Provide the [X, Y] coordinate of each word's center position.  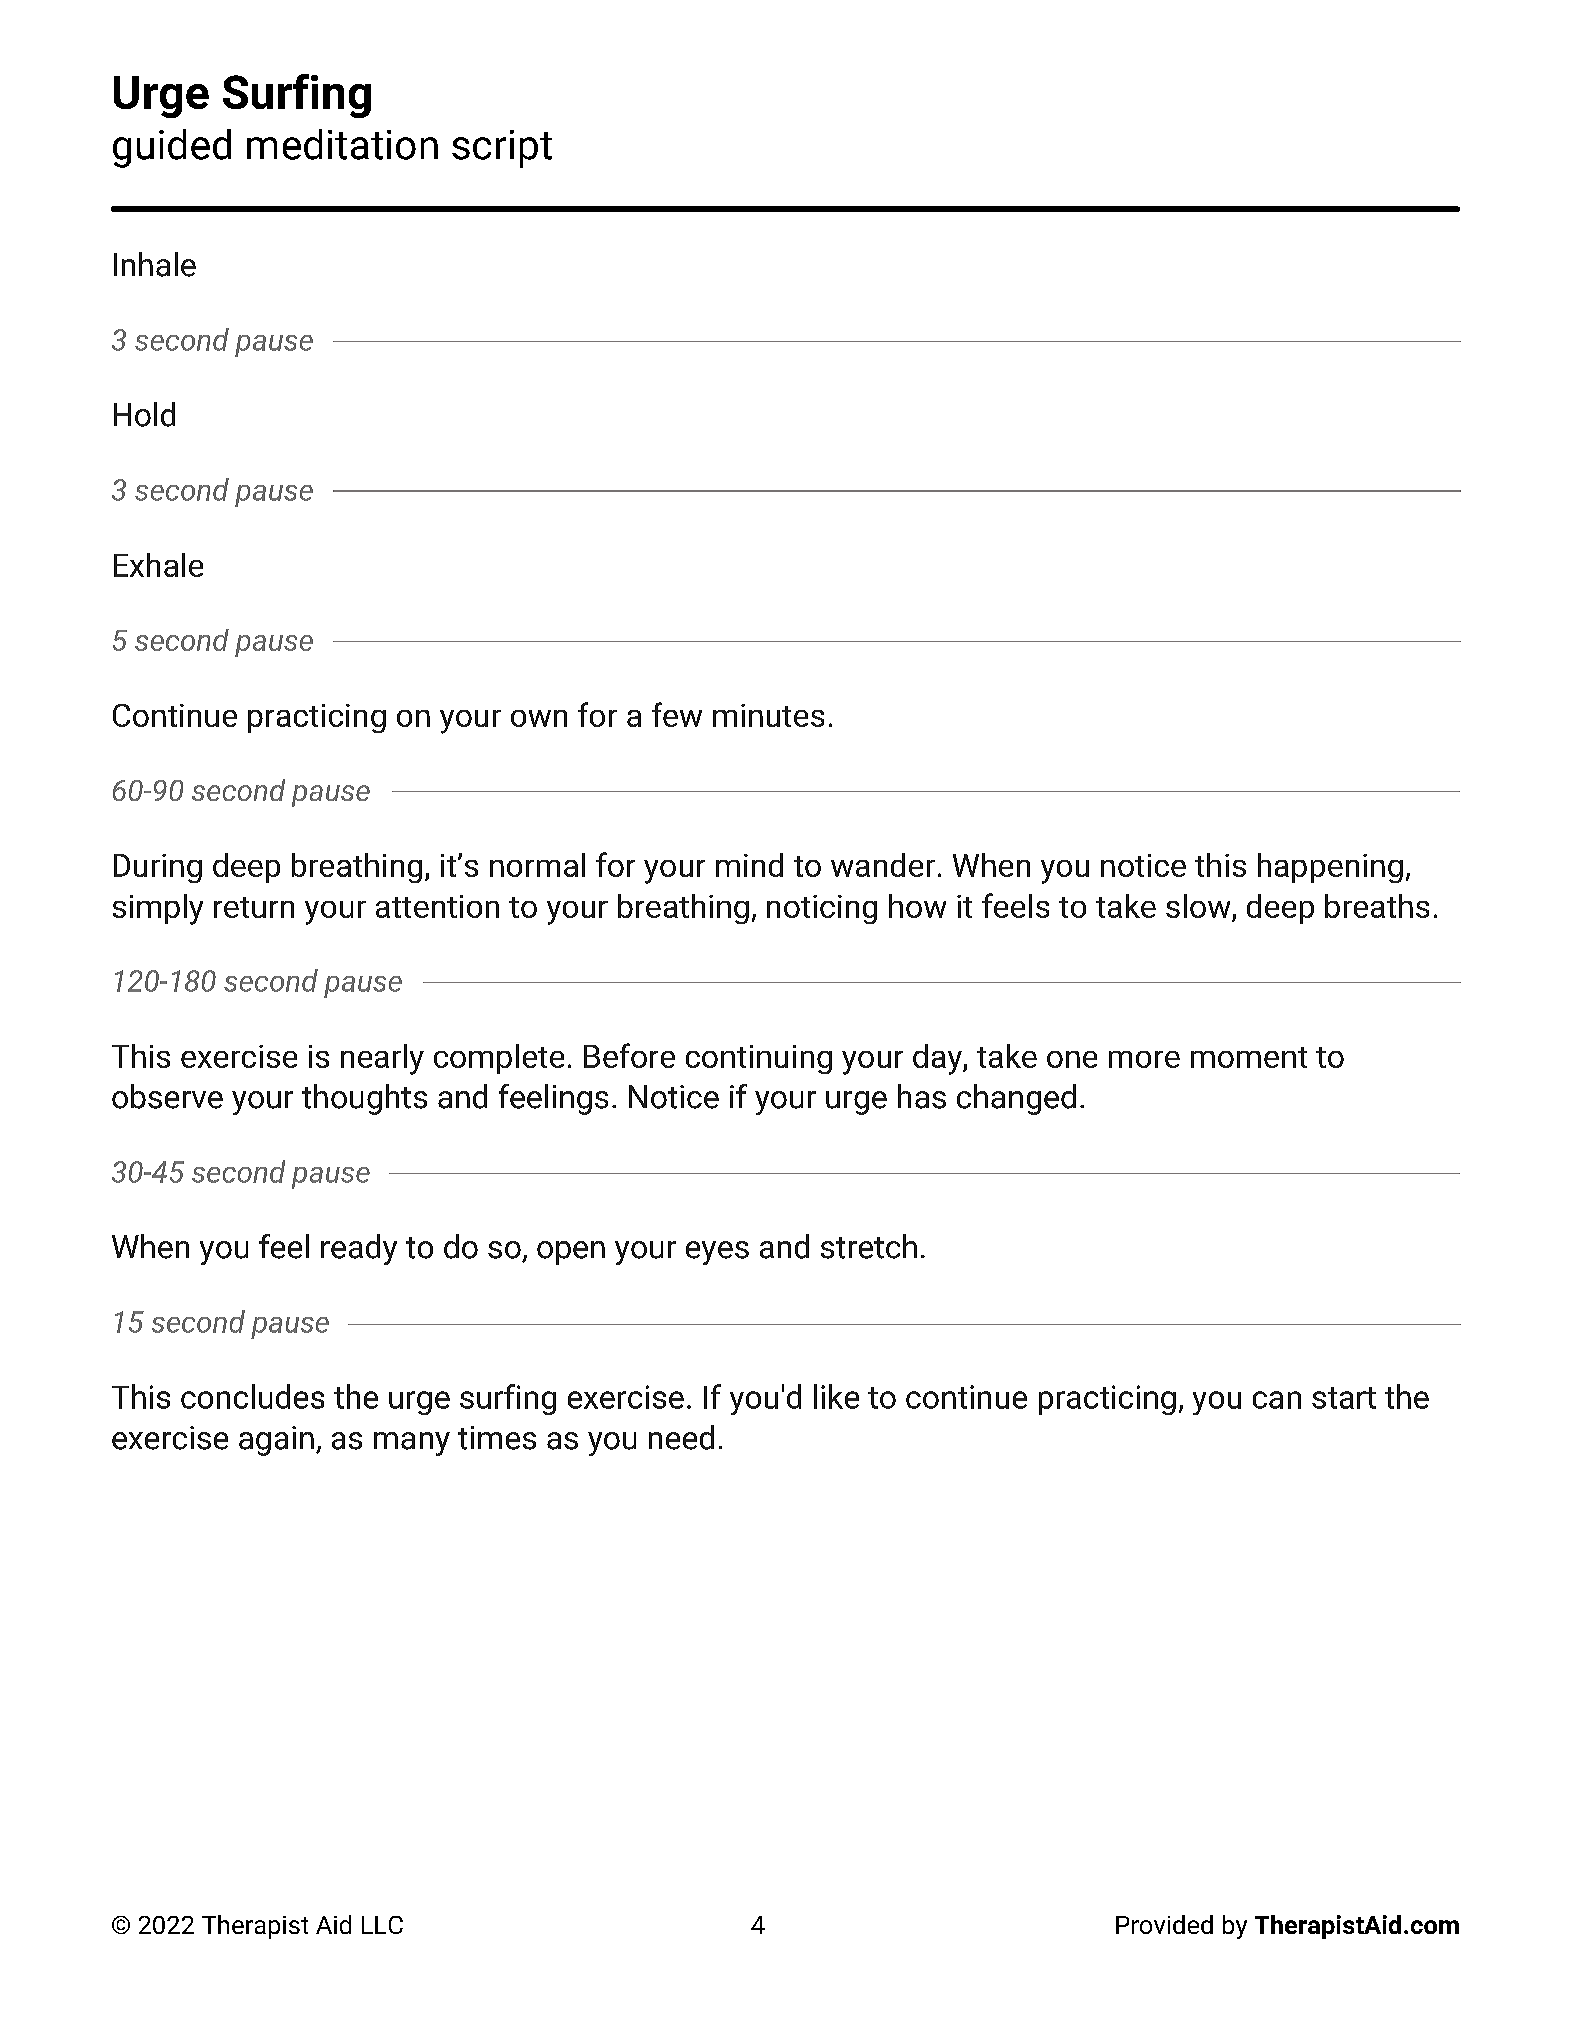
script [502, 149]
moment [1249, 1057]
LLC [382, 1925]
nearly [382, 1059]
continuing [759, 1059]
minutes [768, 715]
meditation [342, 144]
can [1277, 1400]
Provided [1164, 1924]
